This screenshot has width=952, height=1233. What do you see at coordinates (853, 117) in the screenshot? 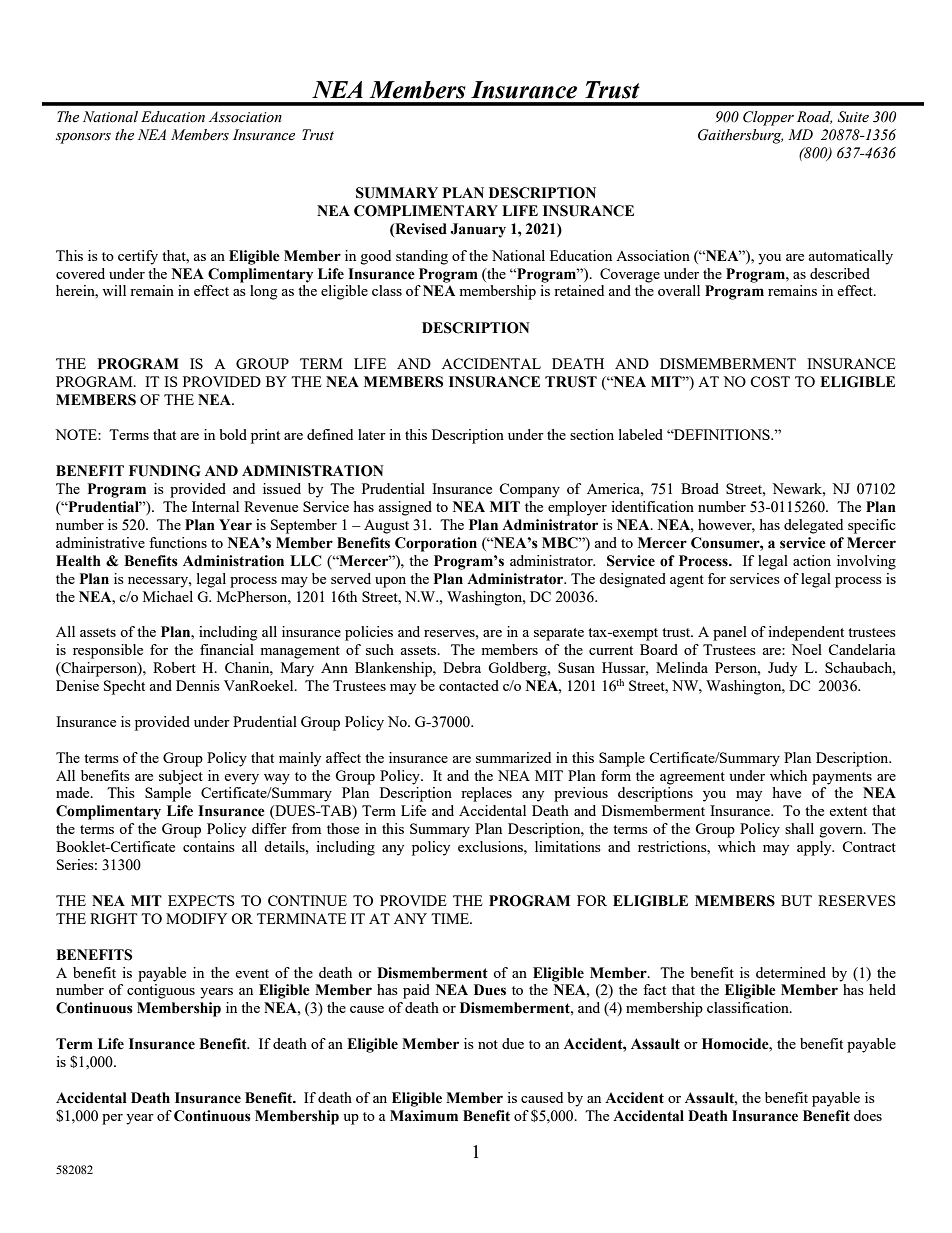
I see `Suite` at bounding box center [853, 117].
